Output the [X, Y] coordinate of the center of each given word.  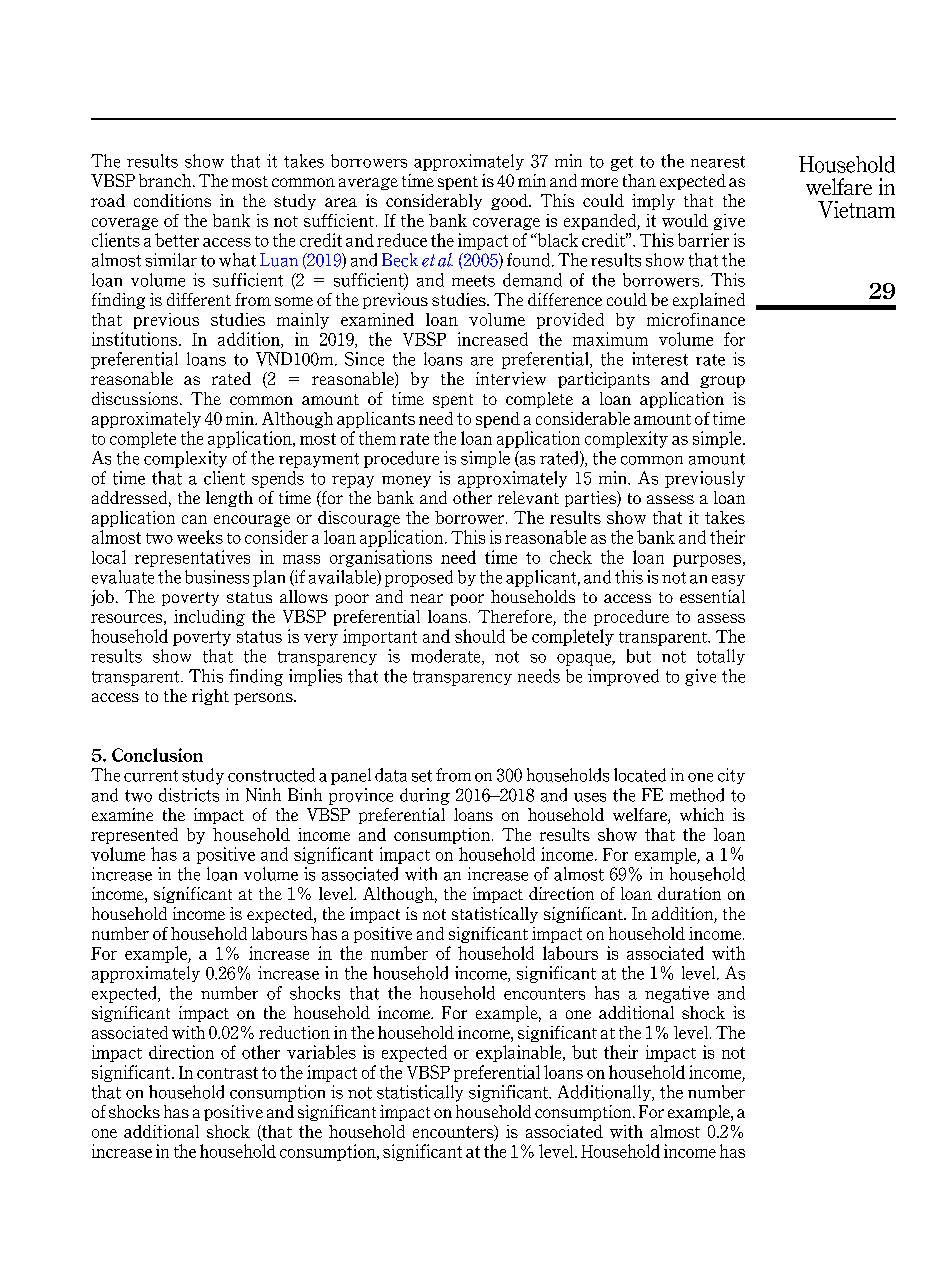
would [685, 220]
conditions [172, 200]
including [209, 618]
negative [677, 994]
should [480, 636]
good [510, 202]
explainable [520, 1053]
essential [712, 596]
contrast [227, 1073]
